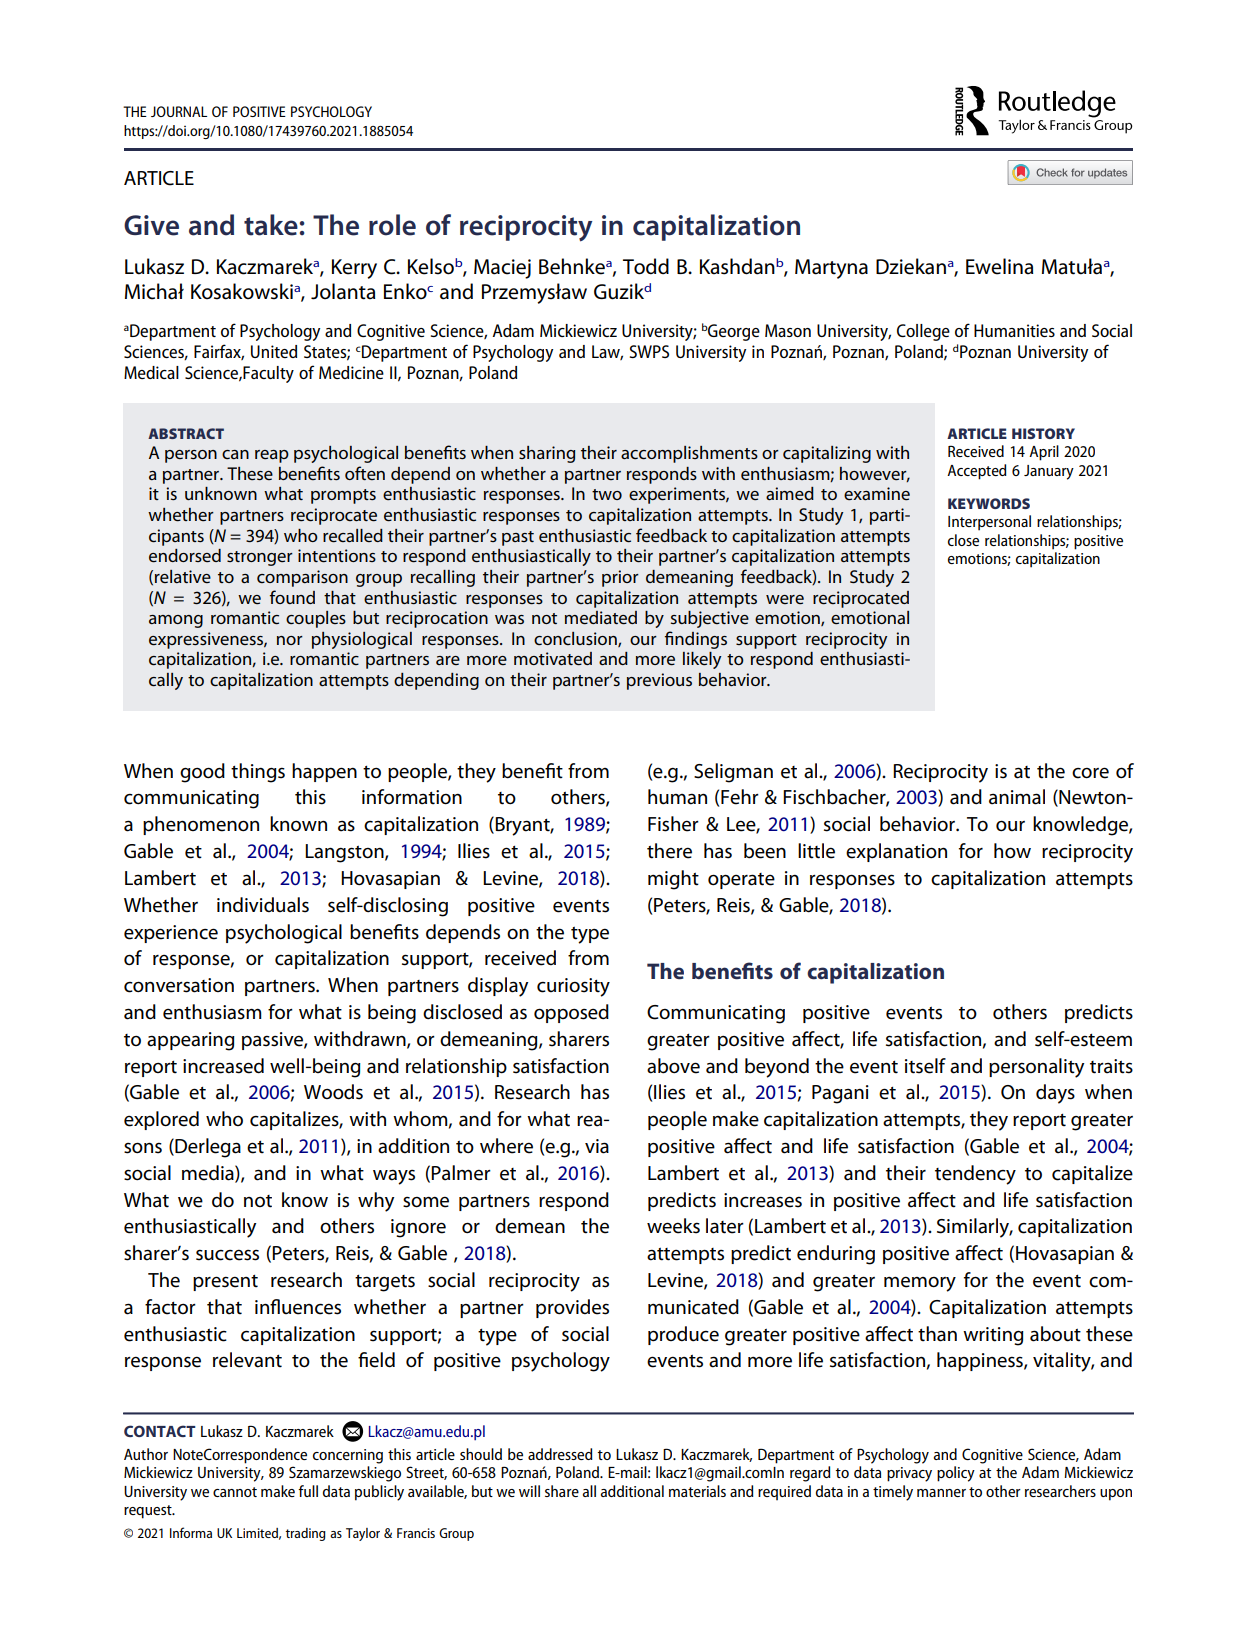  Describe the element at coordinates (201, 825) in the image. I see `phenomenon` at that location.
